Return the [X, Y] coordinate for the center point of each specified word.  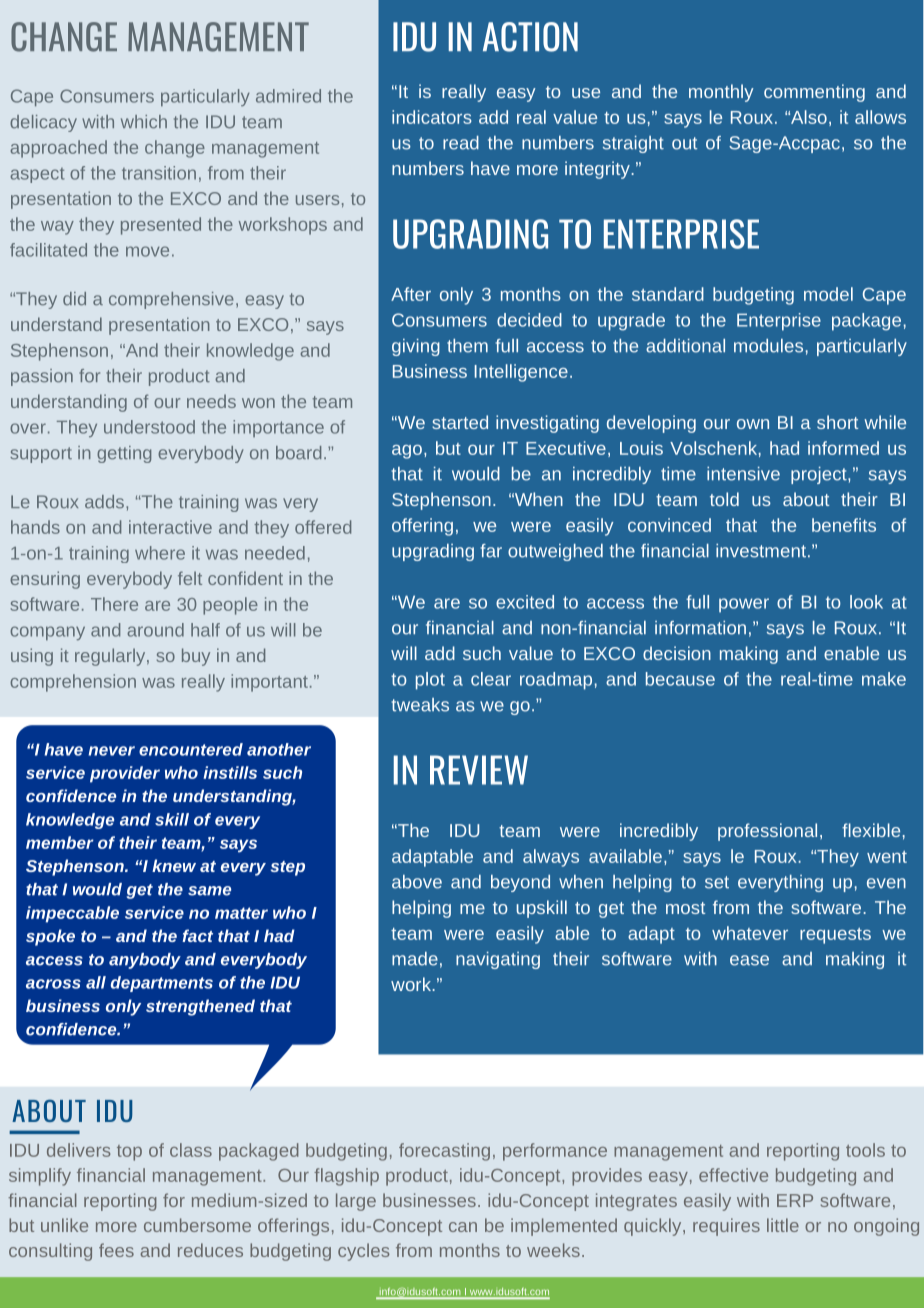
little [783, 1225]
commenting [814, 93]
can [463, 1227]
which [144, 122]
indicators [432, 117]
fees [116, 1250]
